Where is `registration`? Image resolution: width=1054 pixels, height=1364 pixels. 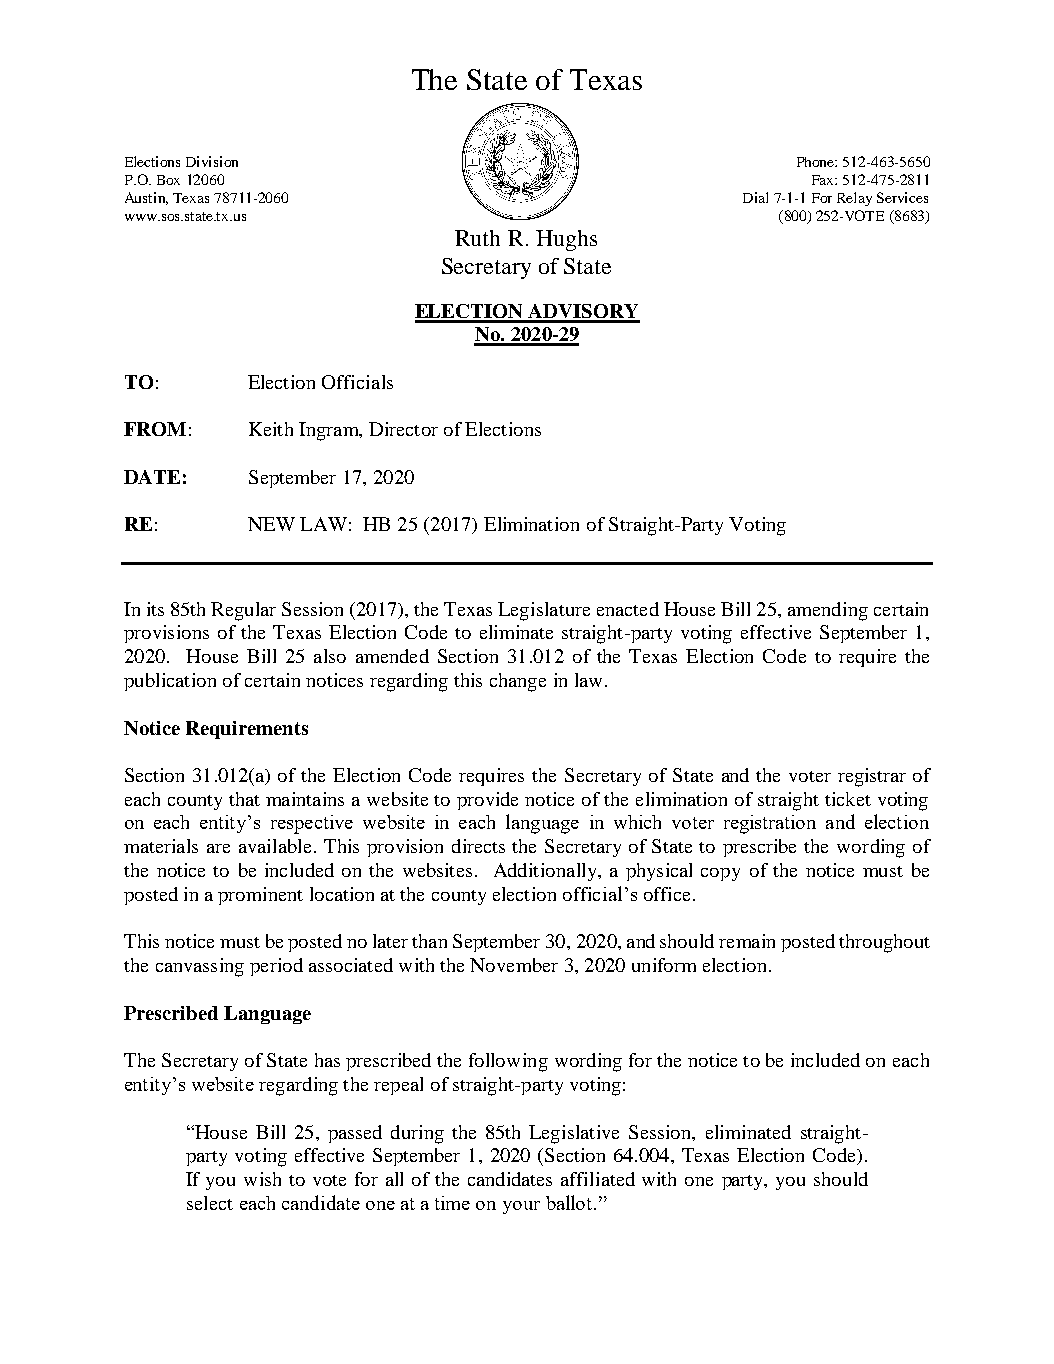 registration is located at coordinates (770, 824).
